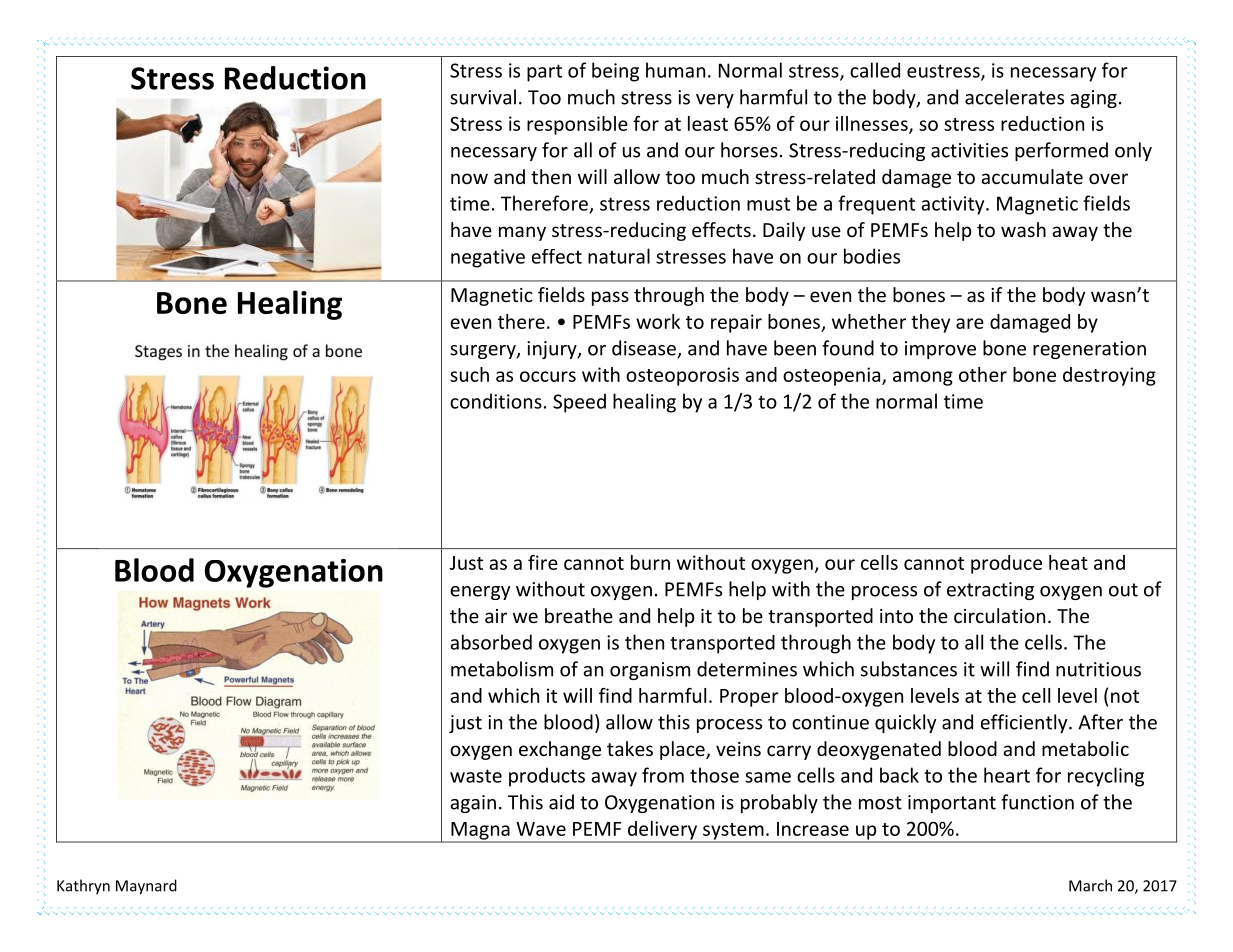  I want to click on Wave, so click(541, 829).
